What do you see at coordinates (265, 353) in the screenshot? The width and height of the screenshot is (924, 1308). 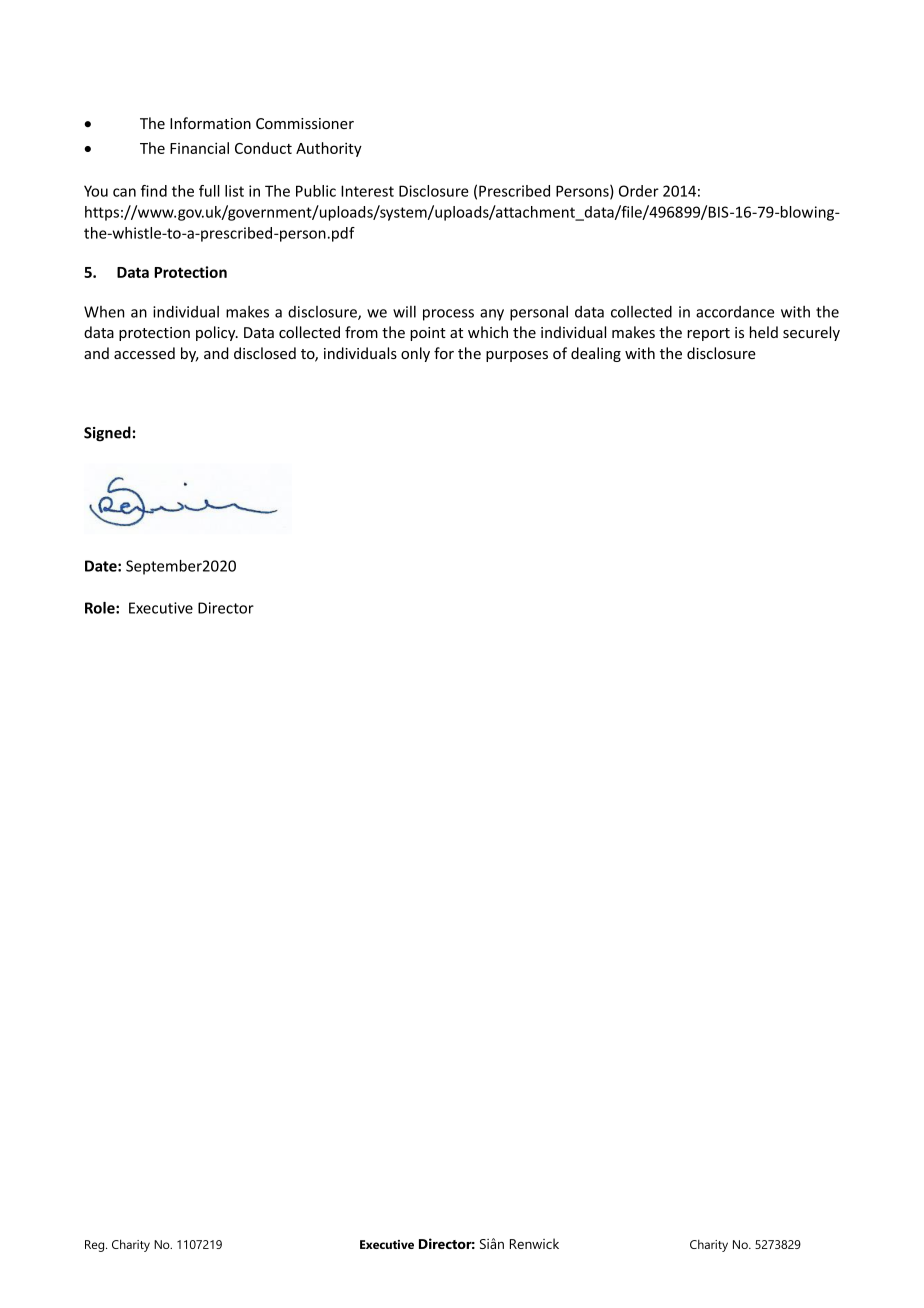 I see `disclosed` at bounding box center [265, 353].
